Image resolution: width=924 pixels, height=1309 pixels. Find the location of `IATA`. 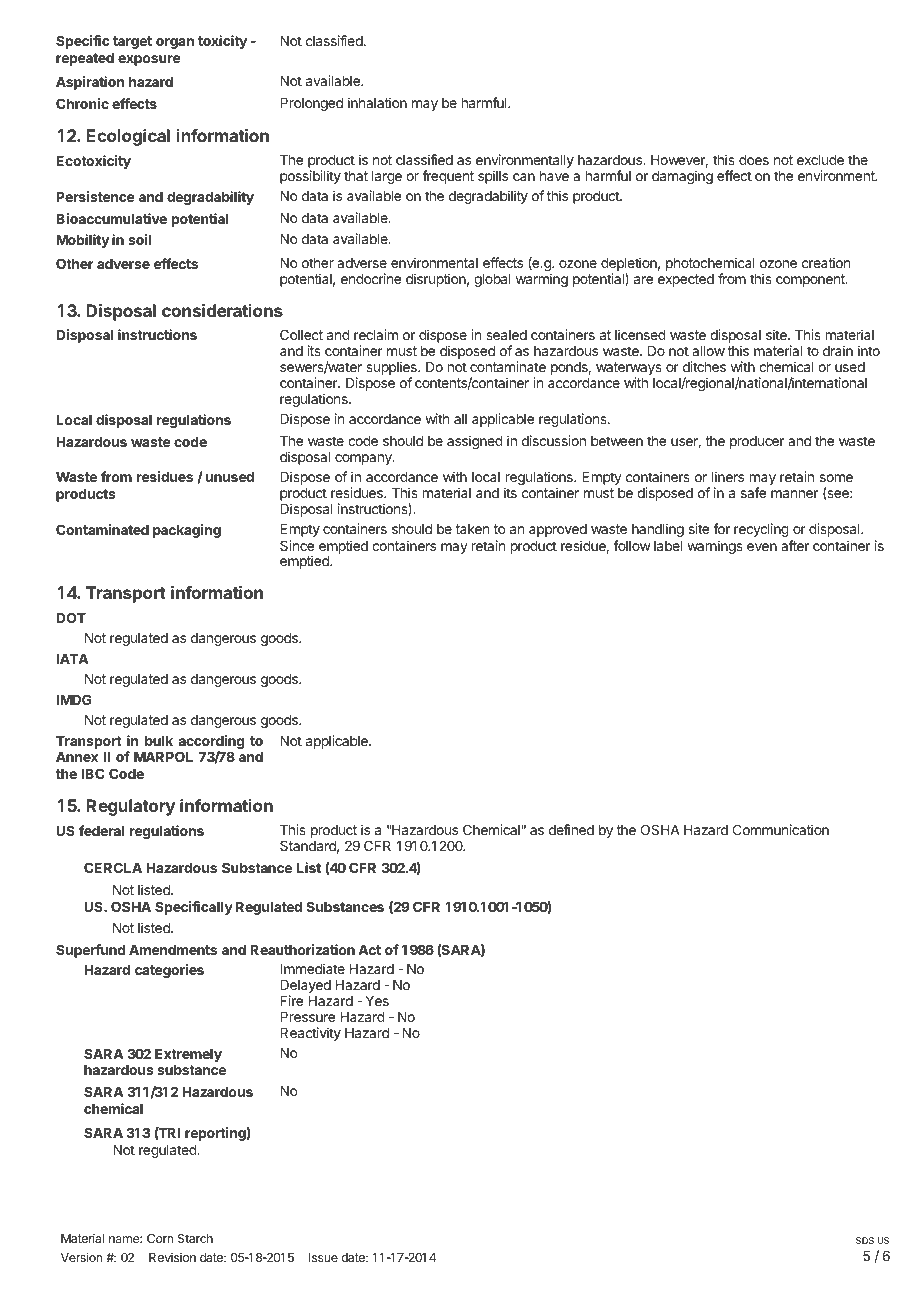

IATA is located at coordinates (72, 659).
